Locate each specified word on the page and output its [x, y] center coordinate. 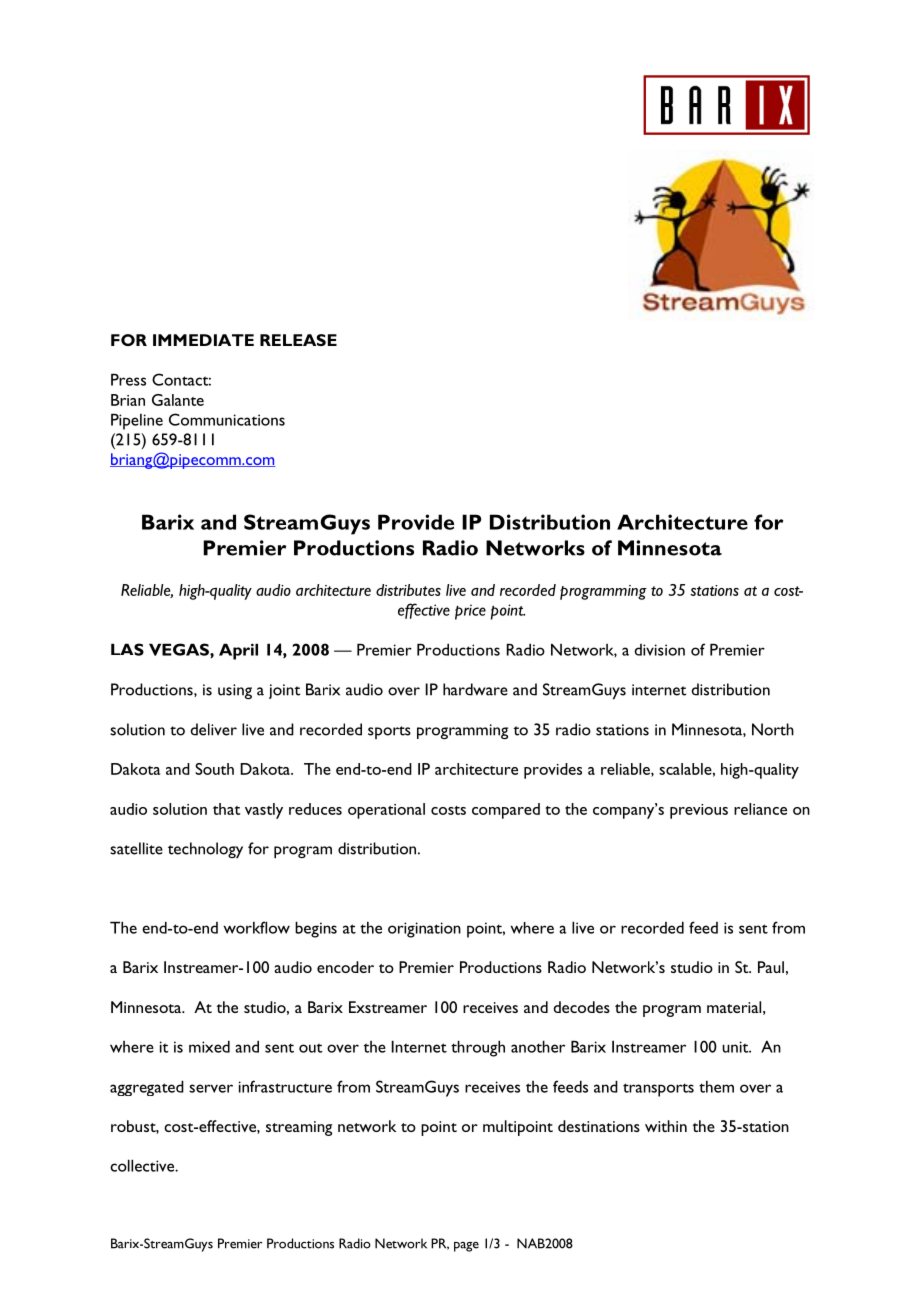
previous [699, 811]
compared [506, 811]
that [226, 809]
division [659, 650]
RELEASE [298, 340]
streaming [299, 1128]
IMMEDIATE [203, 340]
